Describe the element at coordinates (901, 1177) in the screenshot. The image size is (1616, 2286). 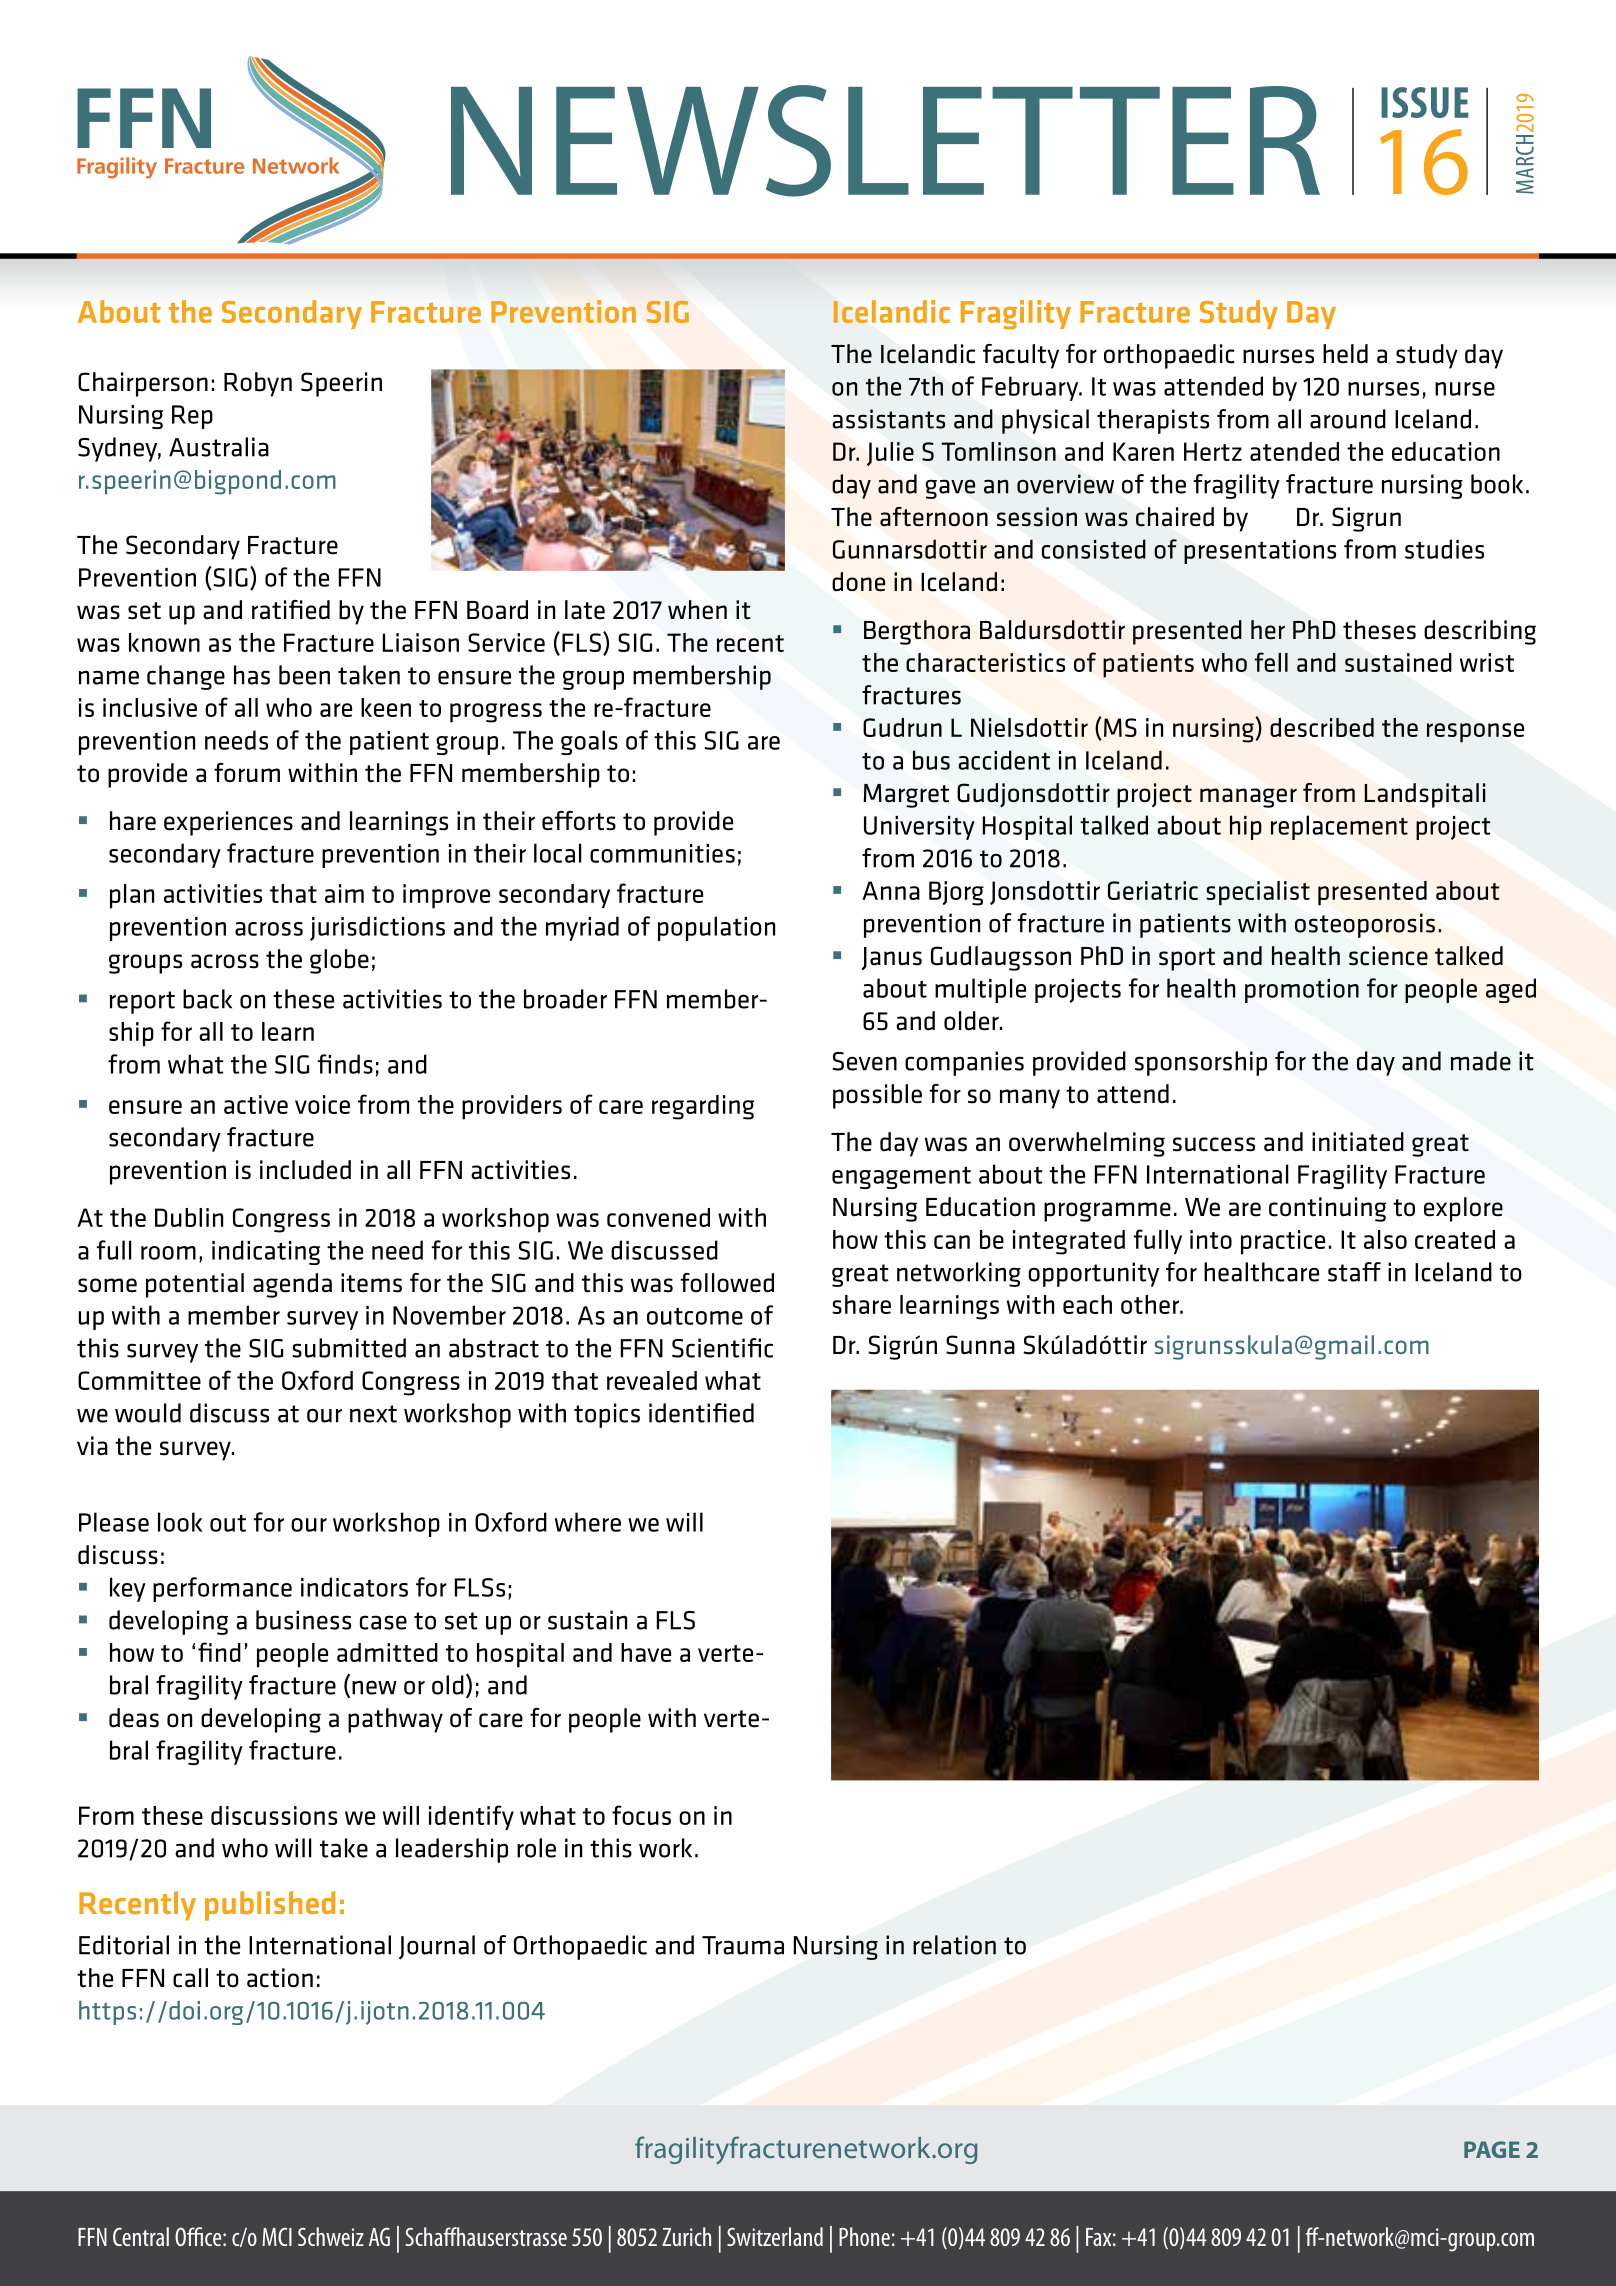
I see `engagement` at that location.
